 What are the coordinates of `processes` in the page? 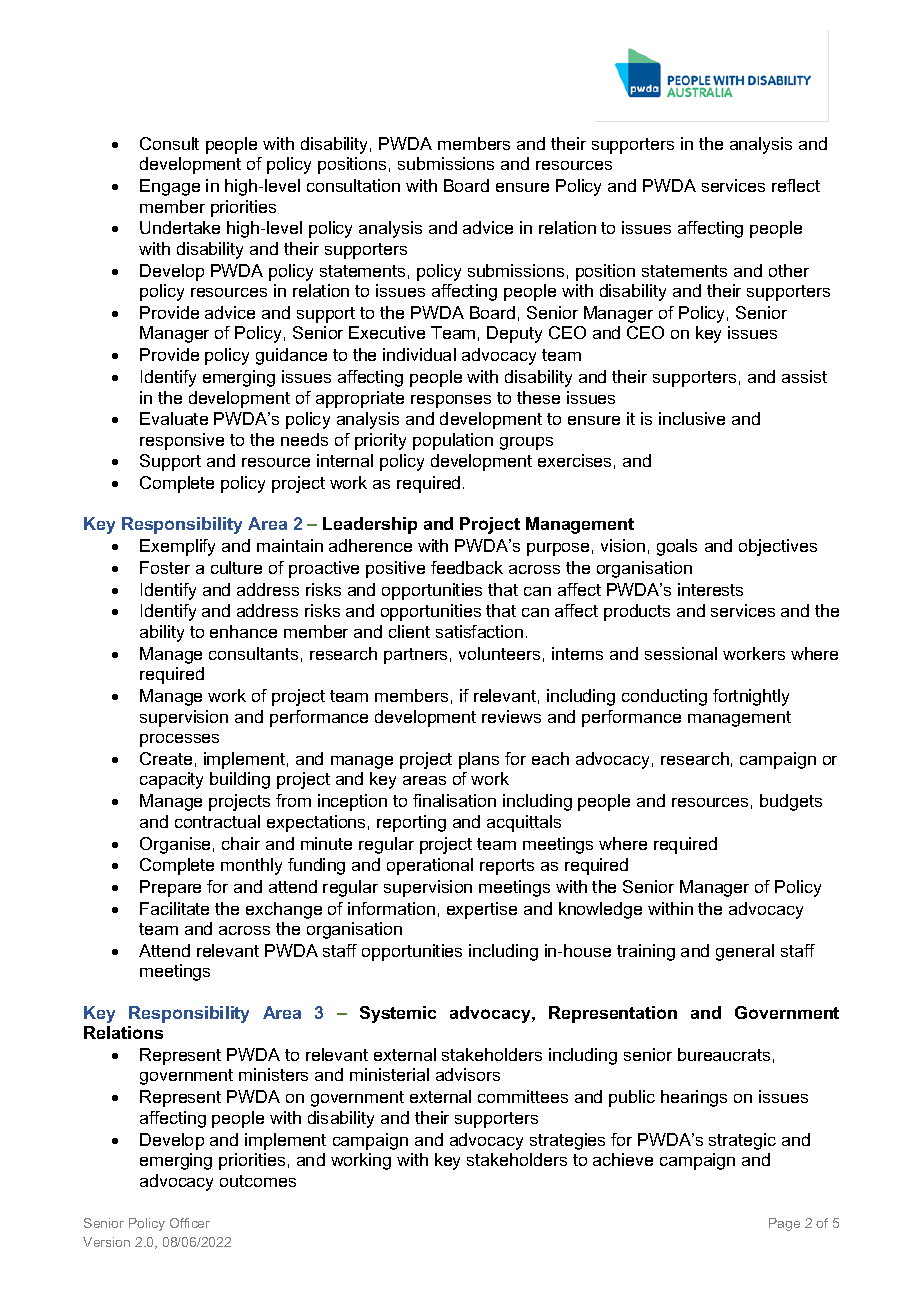 It's located at (179, 740).
